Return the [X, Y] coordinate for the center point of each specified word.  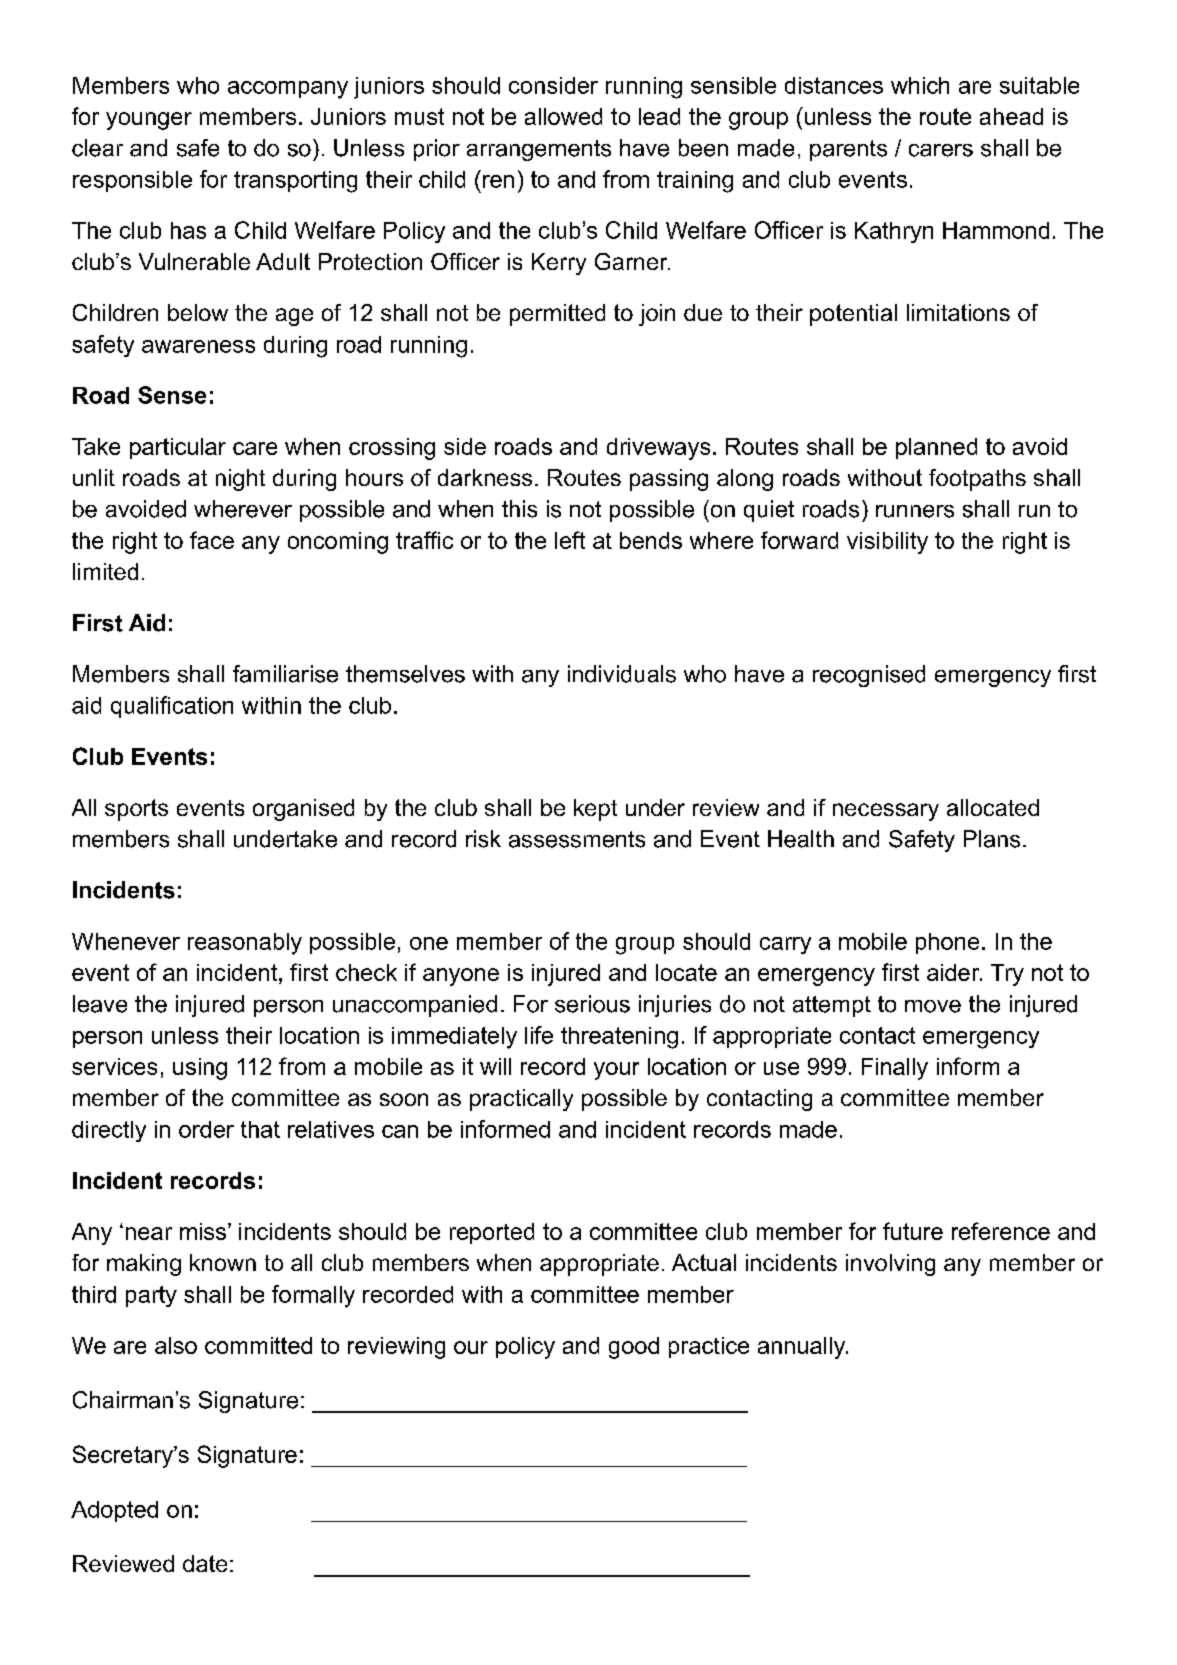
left [570, 540]
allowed [563, 116]
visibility [887, 543]
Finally [895, 1069]
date [205, 1563]
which [920, 85]
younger [149, 121]
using [200, 1069]
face [212, 540]
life [539, 1035]
